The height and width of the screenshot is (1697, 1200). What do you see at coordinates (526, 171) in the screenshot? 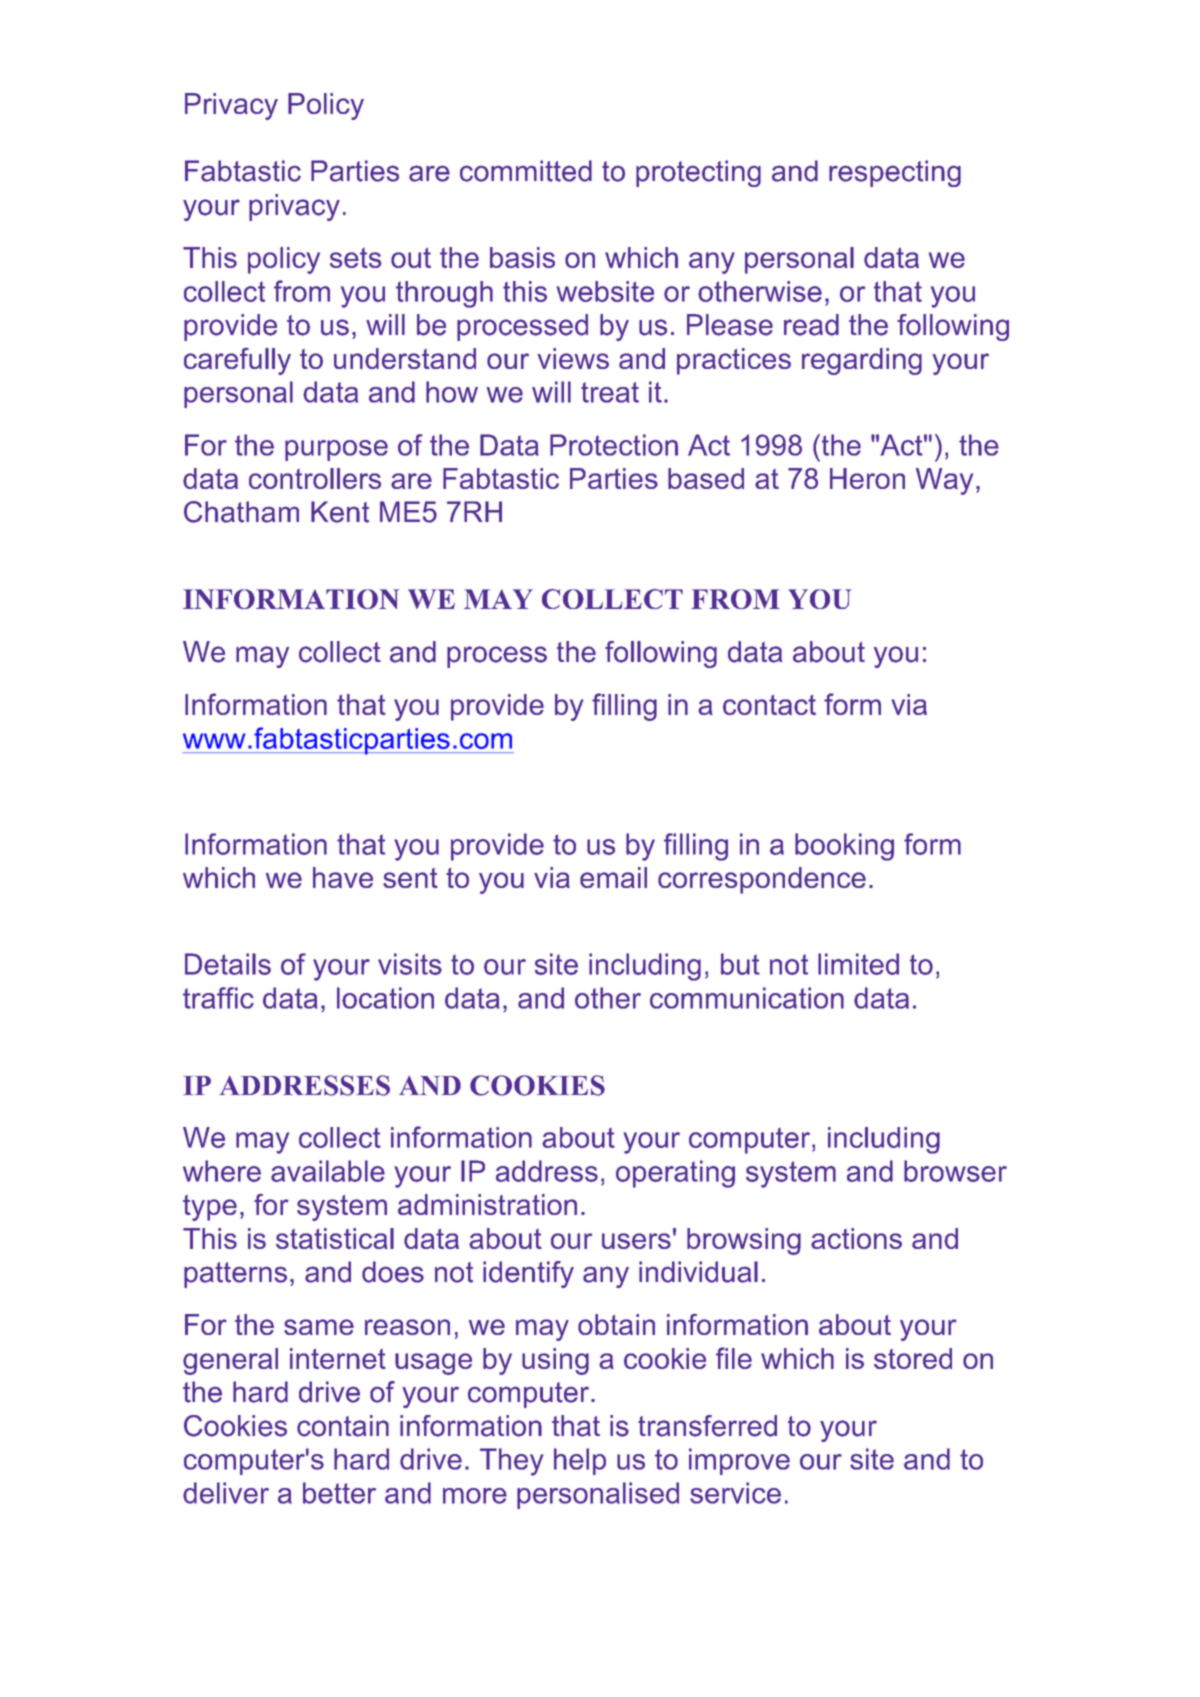
I see `committed` at bounding box center [526, 171].
